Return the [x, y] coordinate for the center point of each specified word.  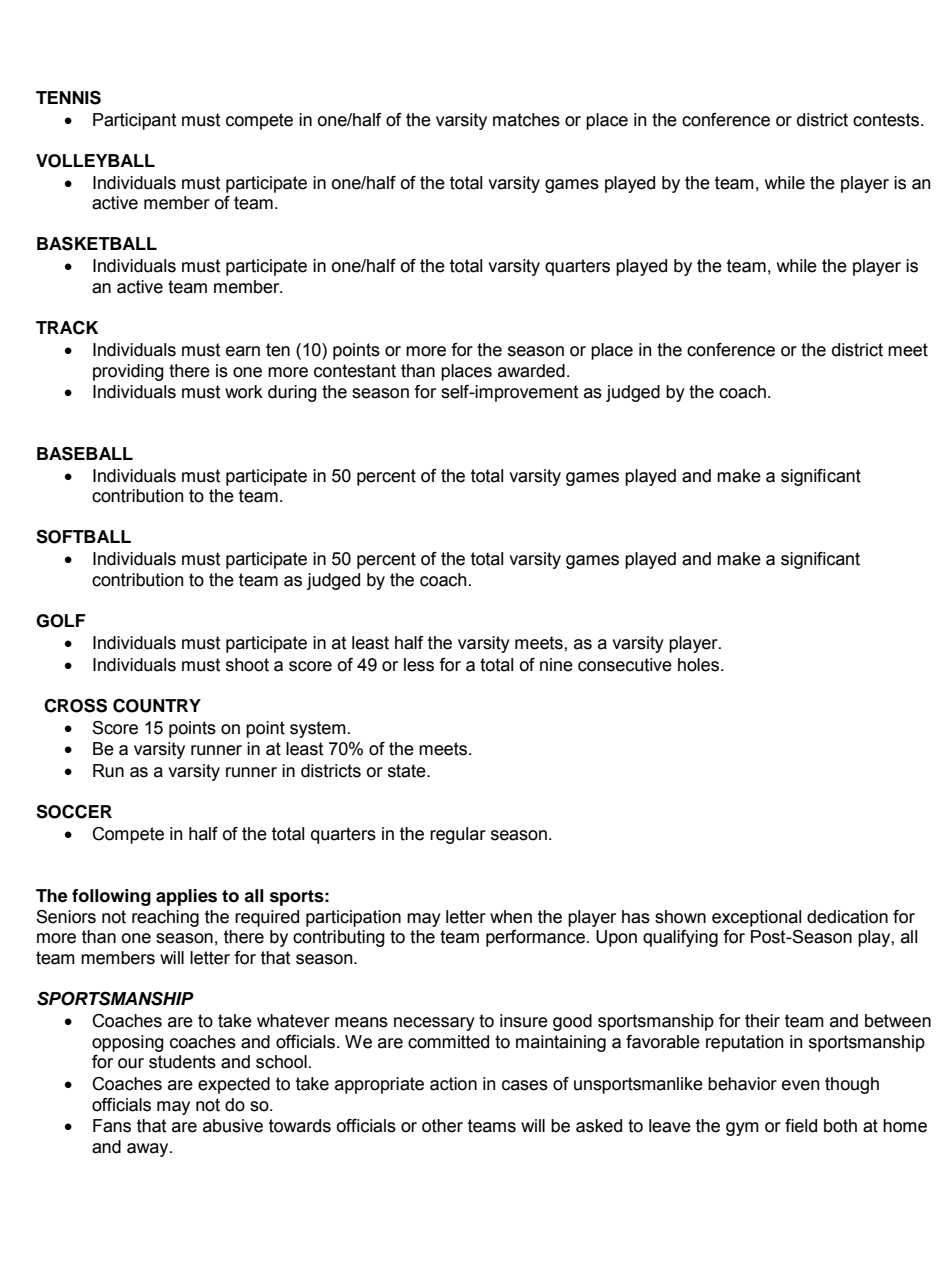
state [408, 771]
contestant [355, 371]
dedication [847, 917]
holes [698, 665]
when [511, 917]
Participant [135, 121]
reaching [165, 918]
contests [887, 120]
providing [128, 372]
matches [526, 120]
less [419, 665]
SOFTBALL [83, 536]
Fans [112, 1126]
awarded [531, 371]
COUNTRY [157, 705]
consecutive [625, 665]
